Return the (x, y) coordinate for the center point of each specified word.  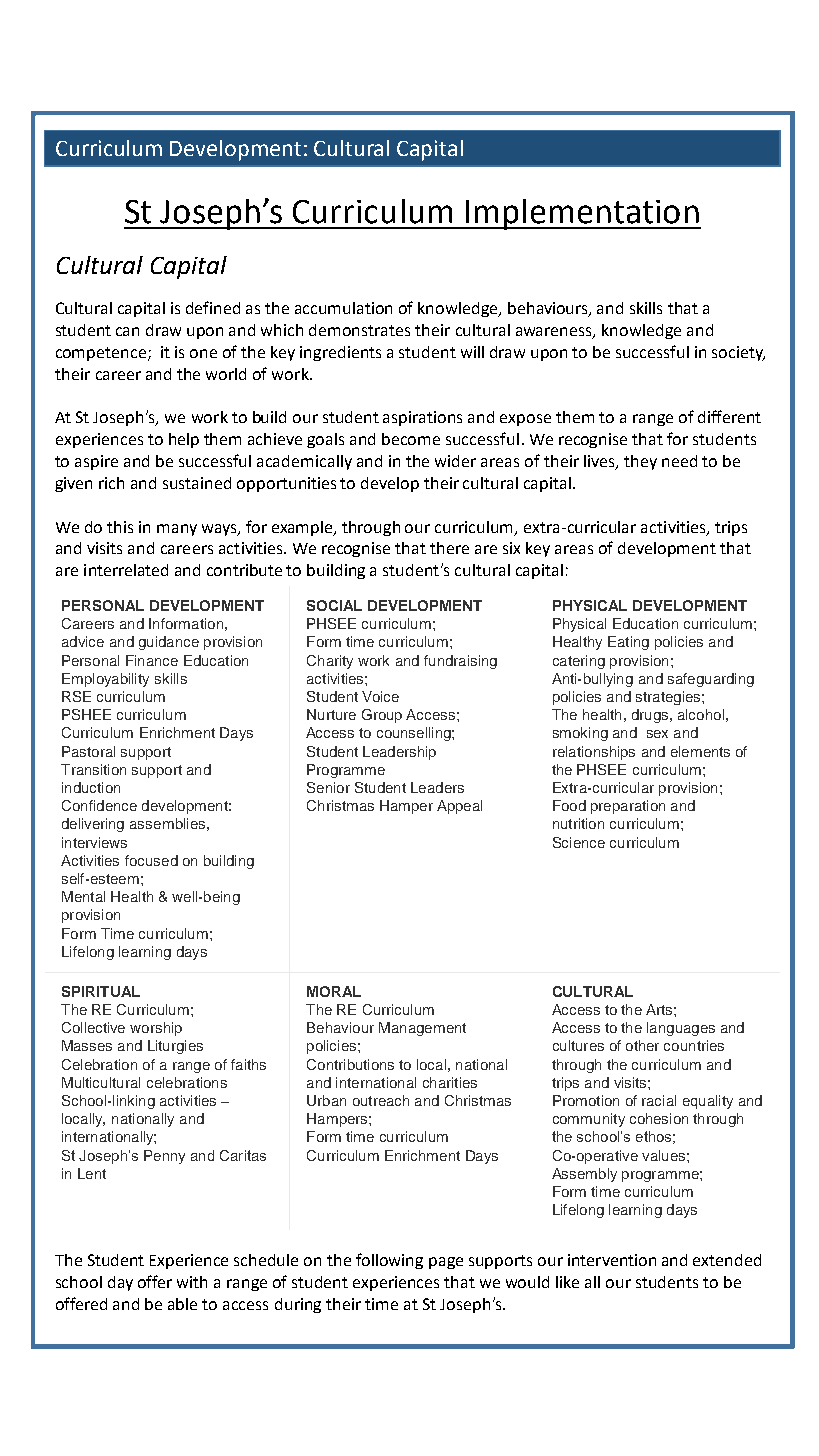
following (389, 1261)
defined (213, 307)
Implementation (582, 214)
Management (422, 1029)
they (640, 462)
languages (681, 1029)
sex (657, 734)
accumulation (343, 308)
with (192, 1282)
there (449, 548)
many (177, 530)
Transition (93, 769)
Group (382, 716)
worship (156, 1029)
